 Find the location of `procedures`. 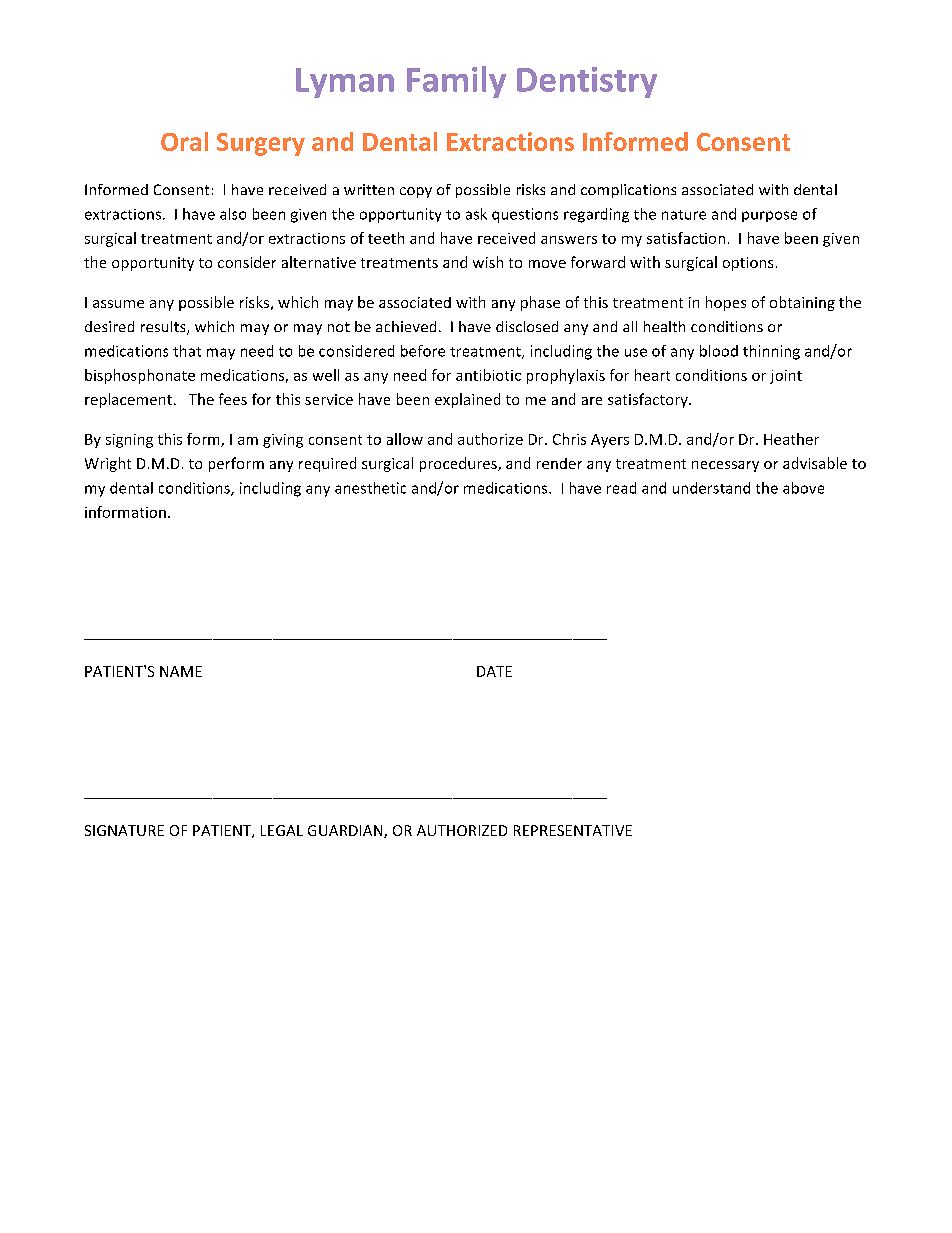

procedures is located at coordinates (459, 464).
